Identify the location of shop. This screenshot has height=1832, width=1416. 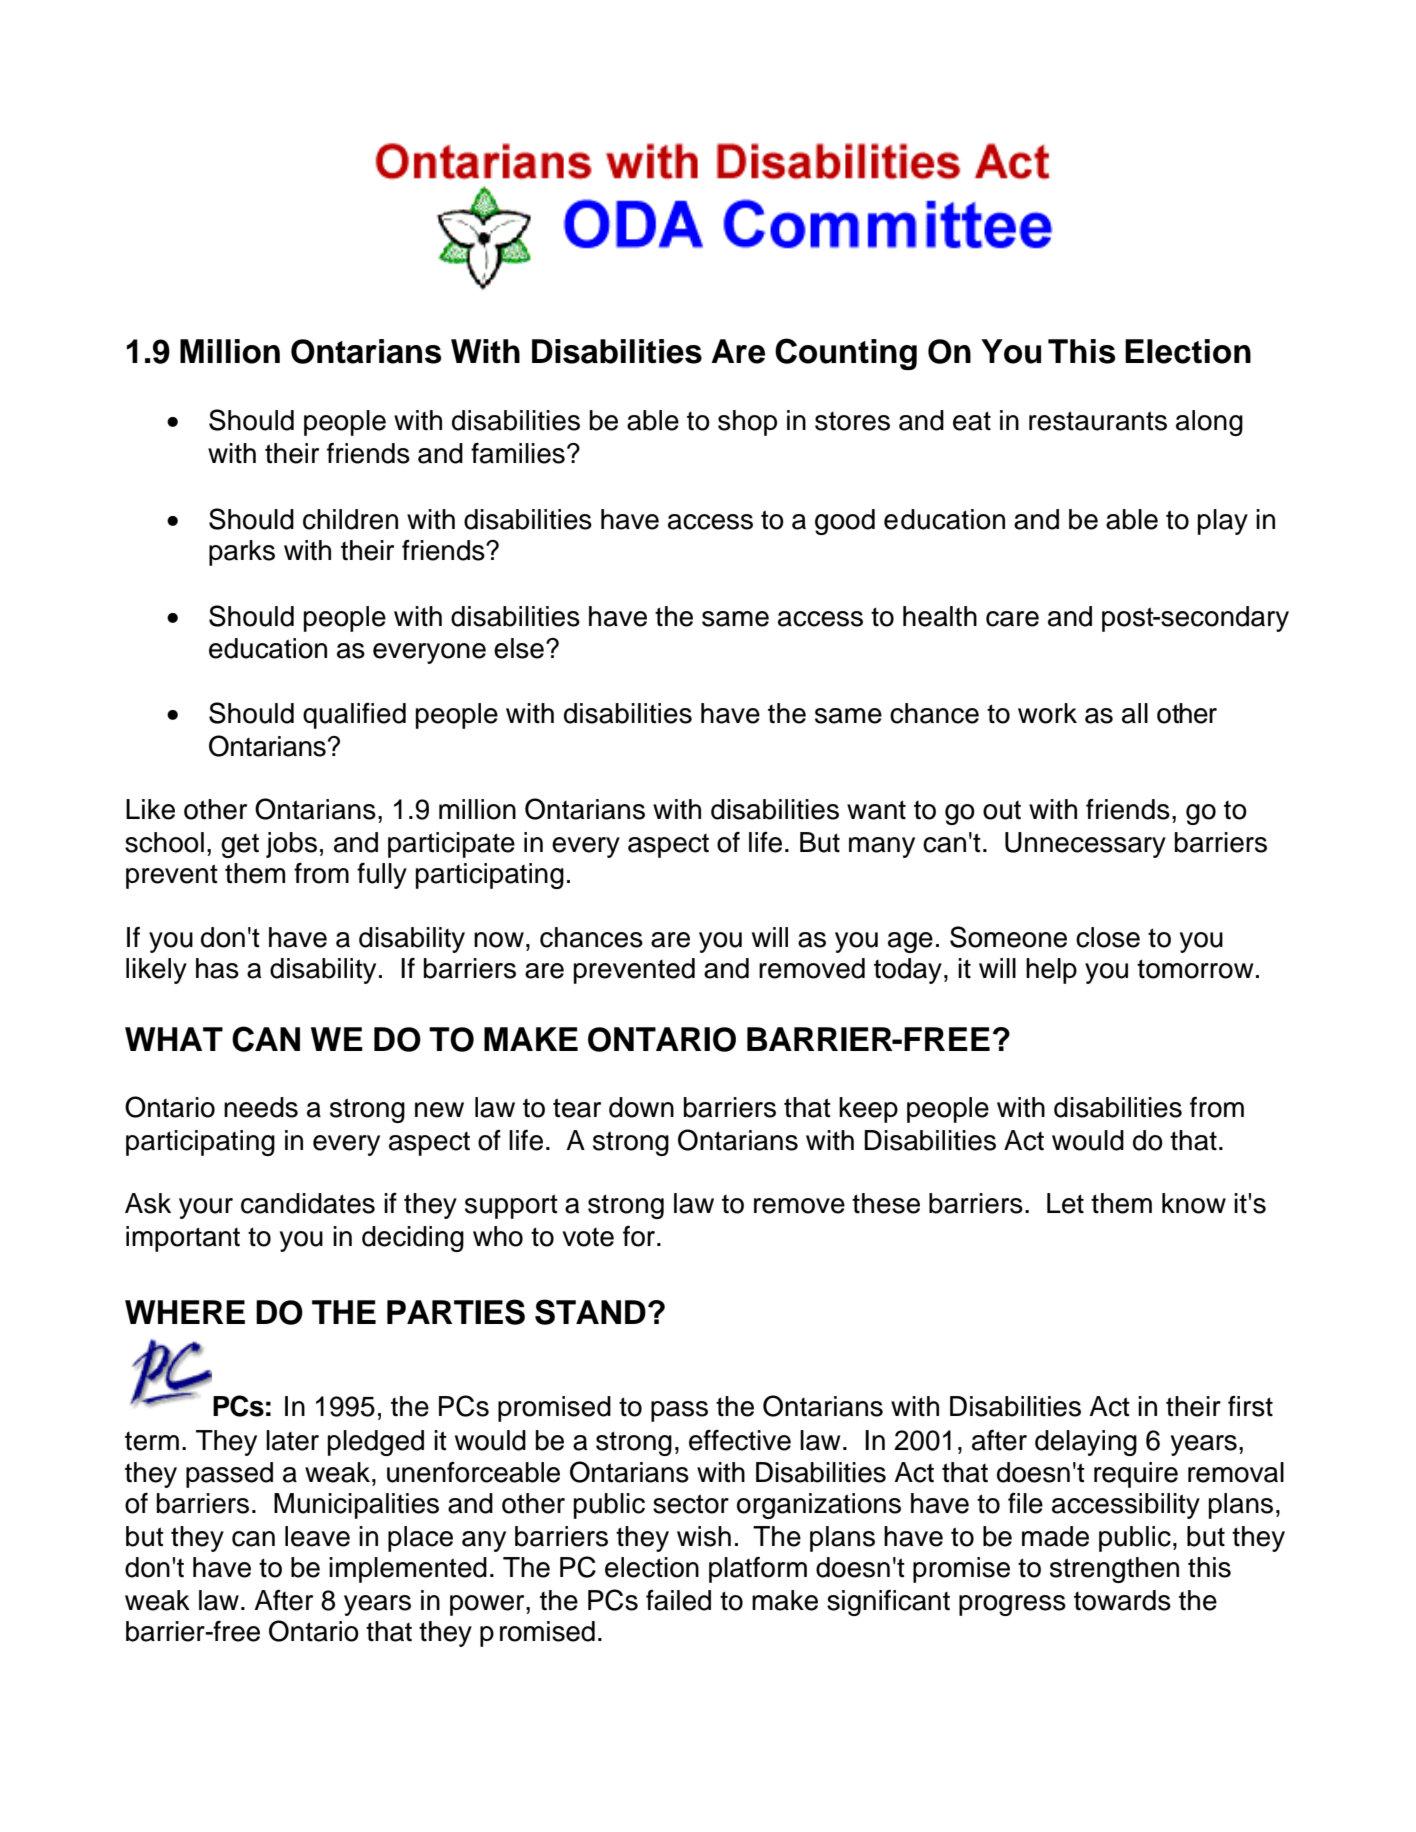
(747, 423).
